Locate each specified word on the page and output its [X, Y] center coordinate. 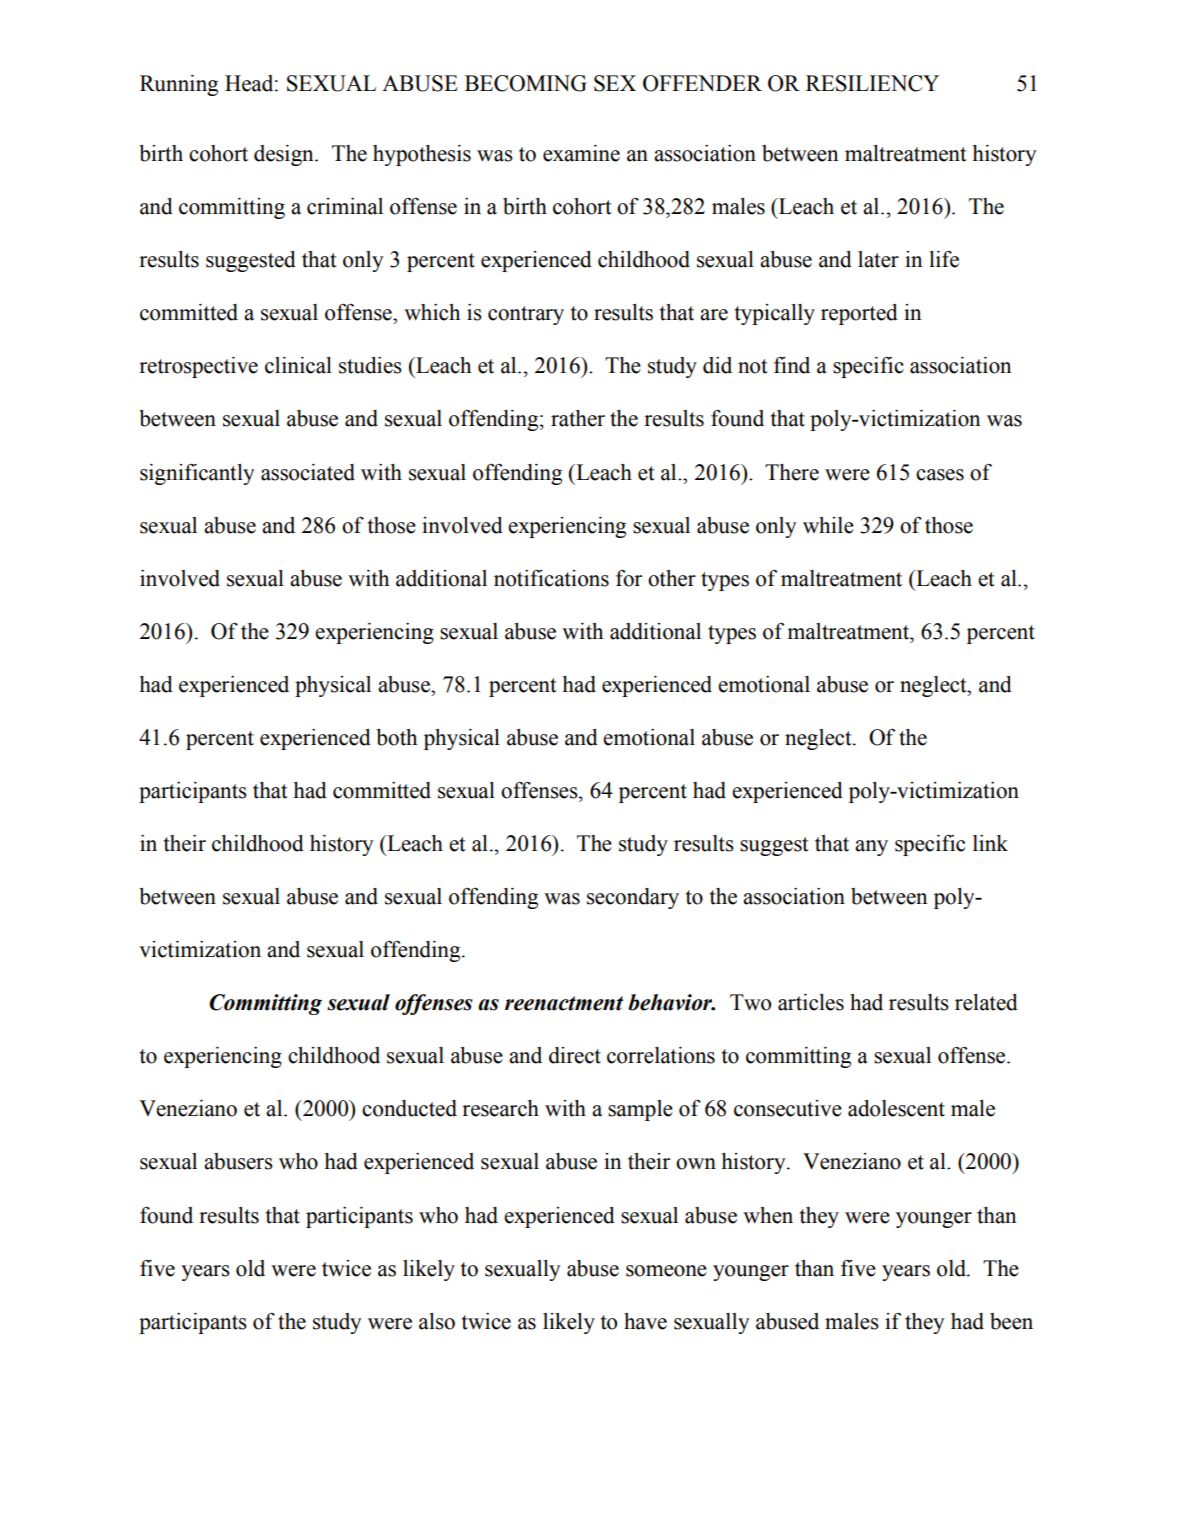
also [437, 1321]
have [645, 1321]
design [285, 155]
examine [581, 153]
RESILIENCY [872, 83]
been [1011, 1321]
